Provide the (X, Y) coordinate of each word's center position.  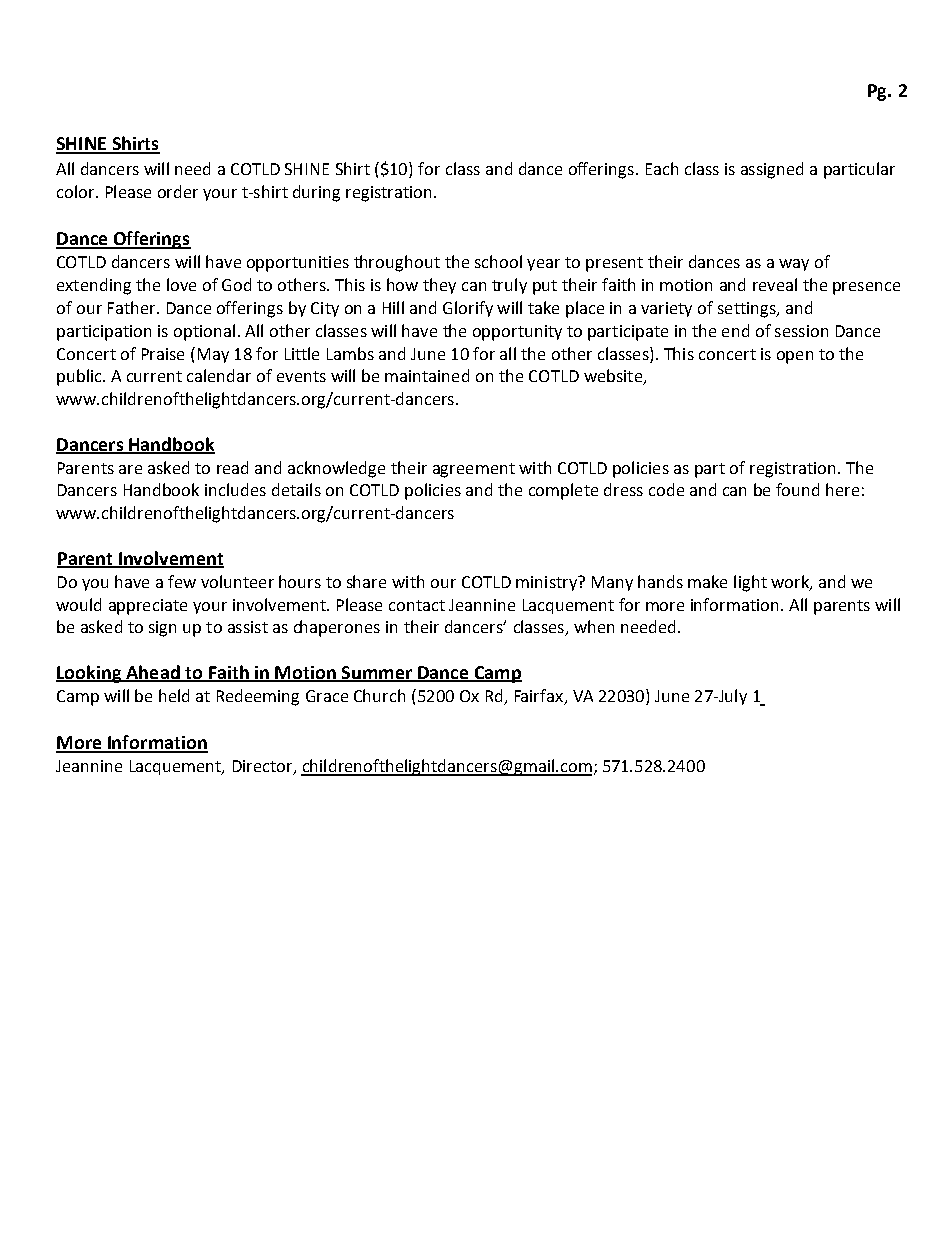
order (178, 191)
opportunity (517, 333)
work (791, 582)
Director (264, 767)
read (232, 467)
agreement (474, 470)
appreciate (148, 607)
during (316, 193)
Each (662, 168)
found (797, 489)
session (801, 331)
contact (417, 605)
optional (204, 332)
